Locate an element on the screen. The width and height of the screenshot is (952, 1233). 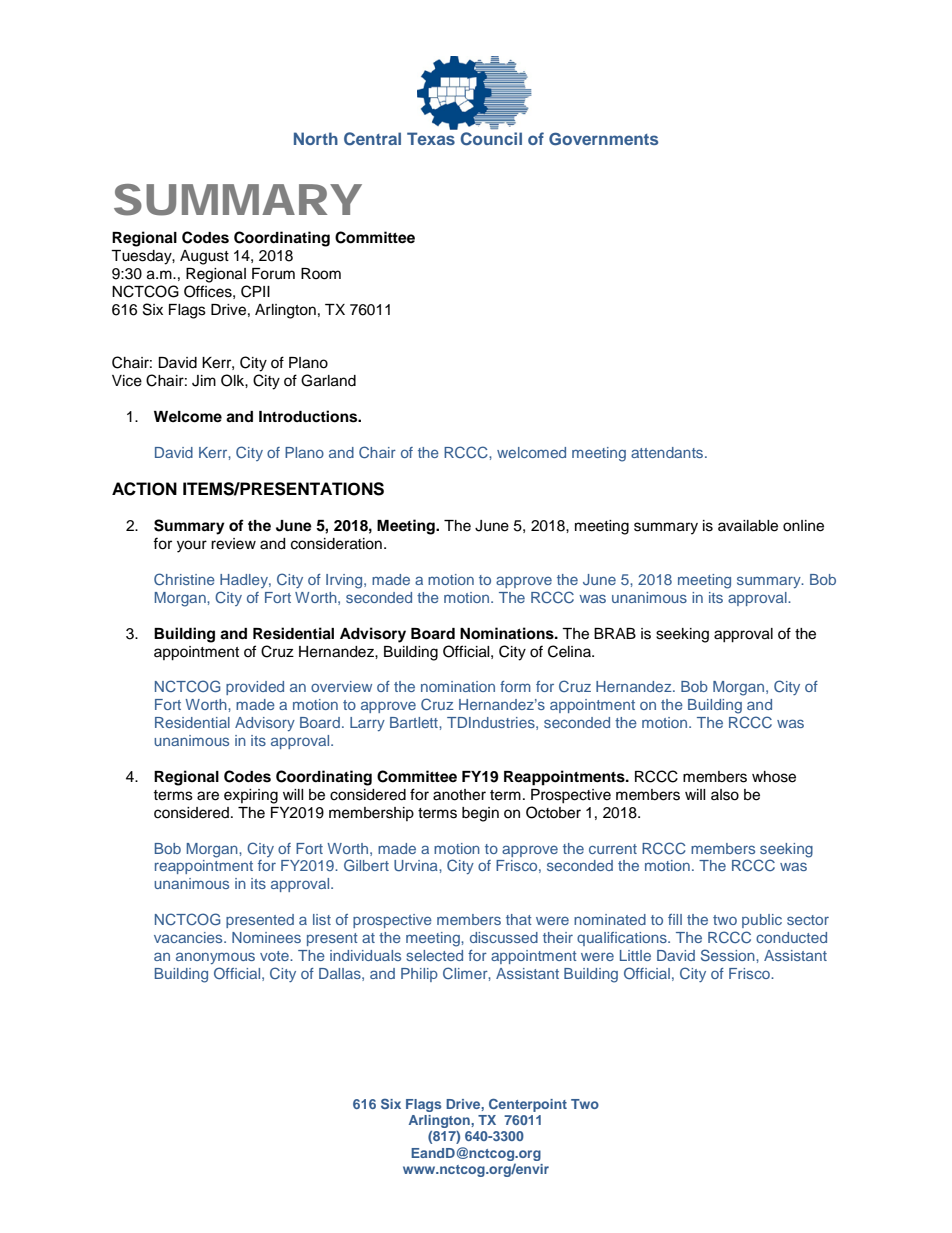
Garland is located at coordinates (328, 380).
